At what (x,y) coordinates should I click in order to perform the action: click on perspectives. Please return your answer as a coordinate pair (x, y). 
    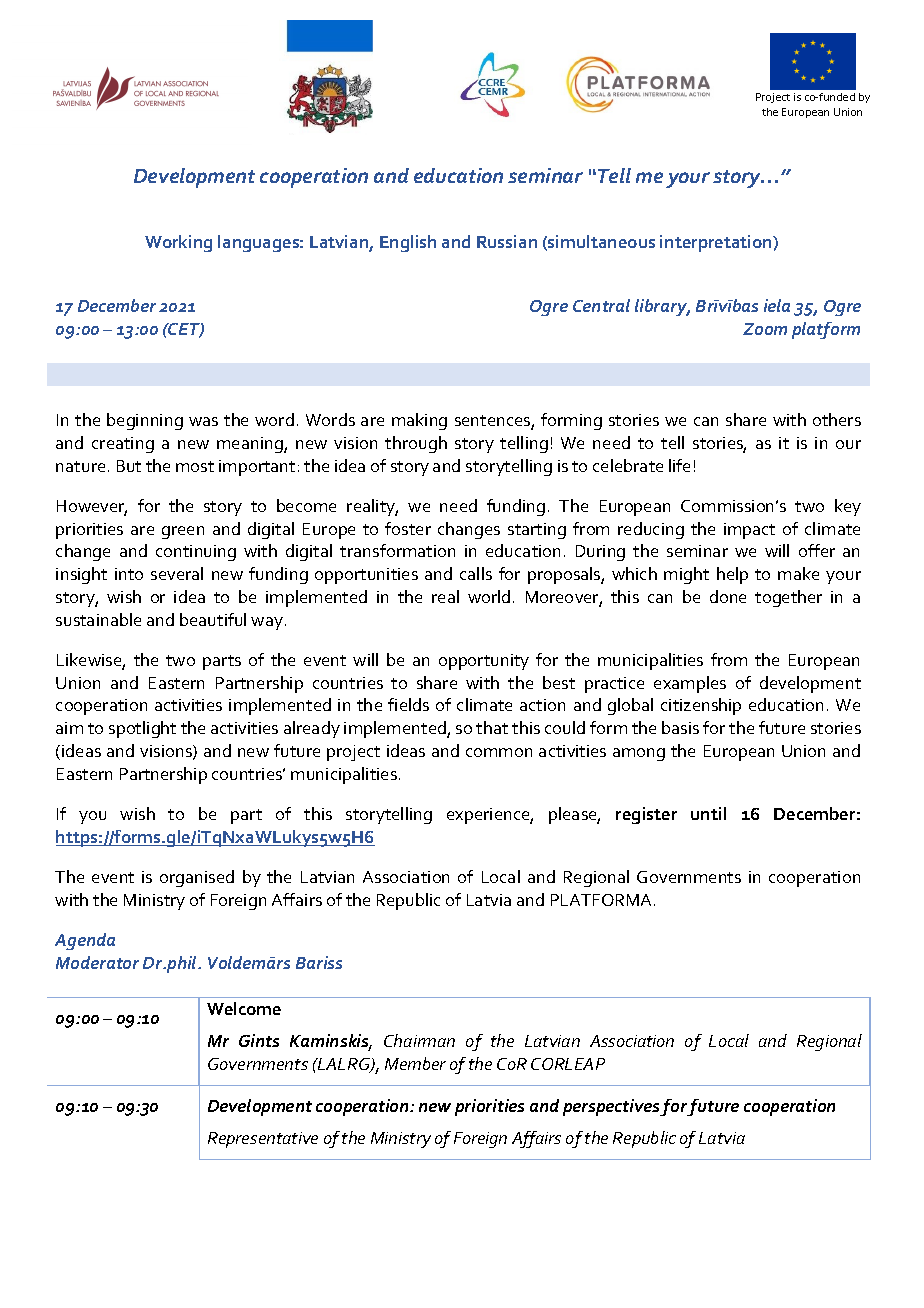
    Looking at the image, I should click on (612, 1107).
